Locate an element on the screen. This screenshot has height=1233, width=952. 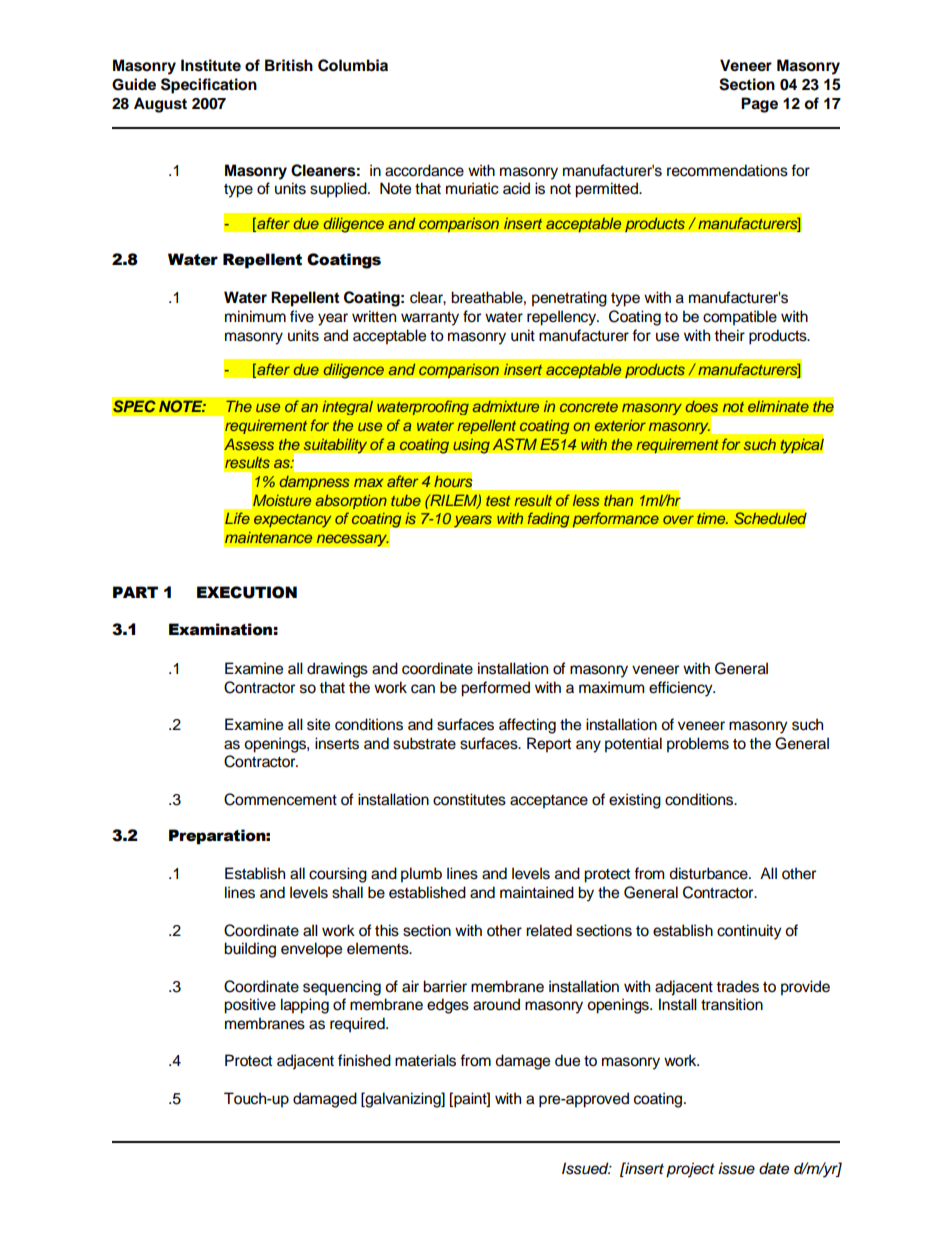
materials is located at coordinates (425, 1060).
